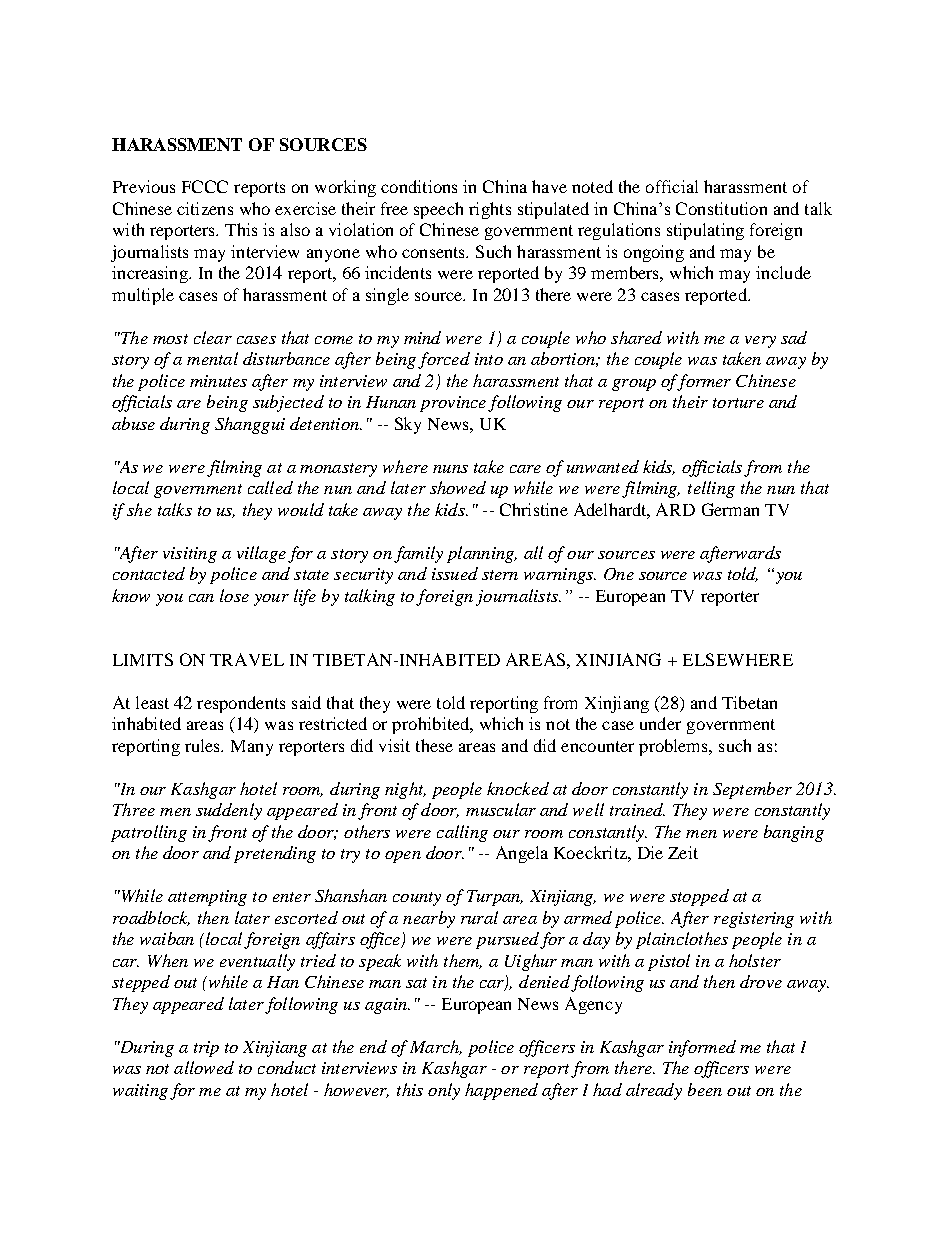 The image size is (952, 1233). I want to click on allowed, so click(204, 1067).
